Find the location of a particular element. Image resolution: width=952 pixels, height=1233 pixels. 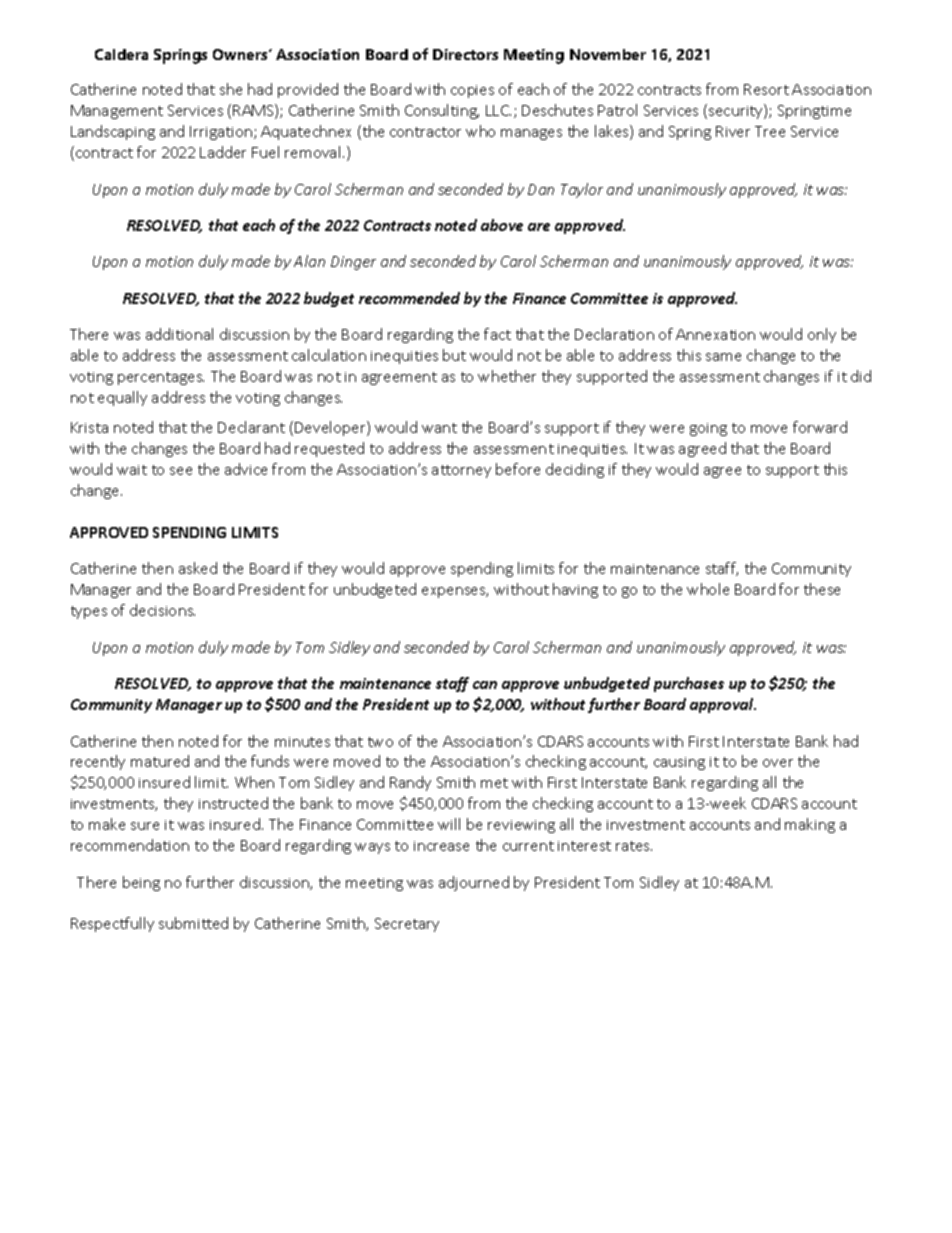

Resort is located at coordinates (766, 89).
